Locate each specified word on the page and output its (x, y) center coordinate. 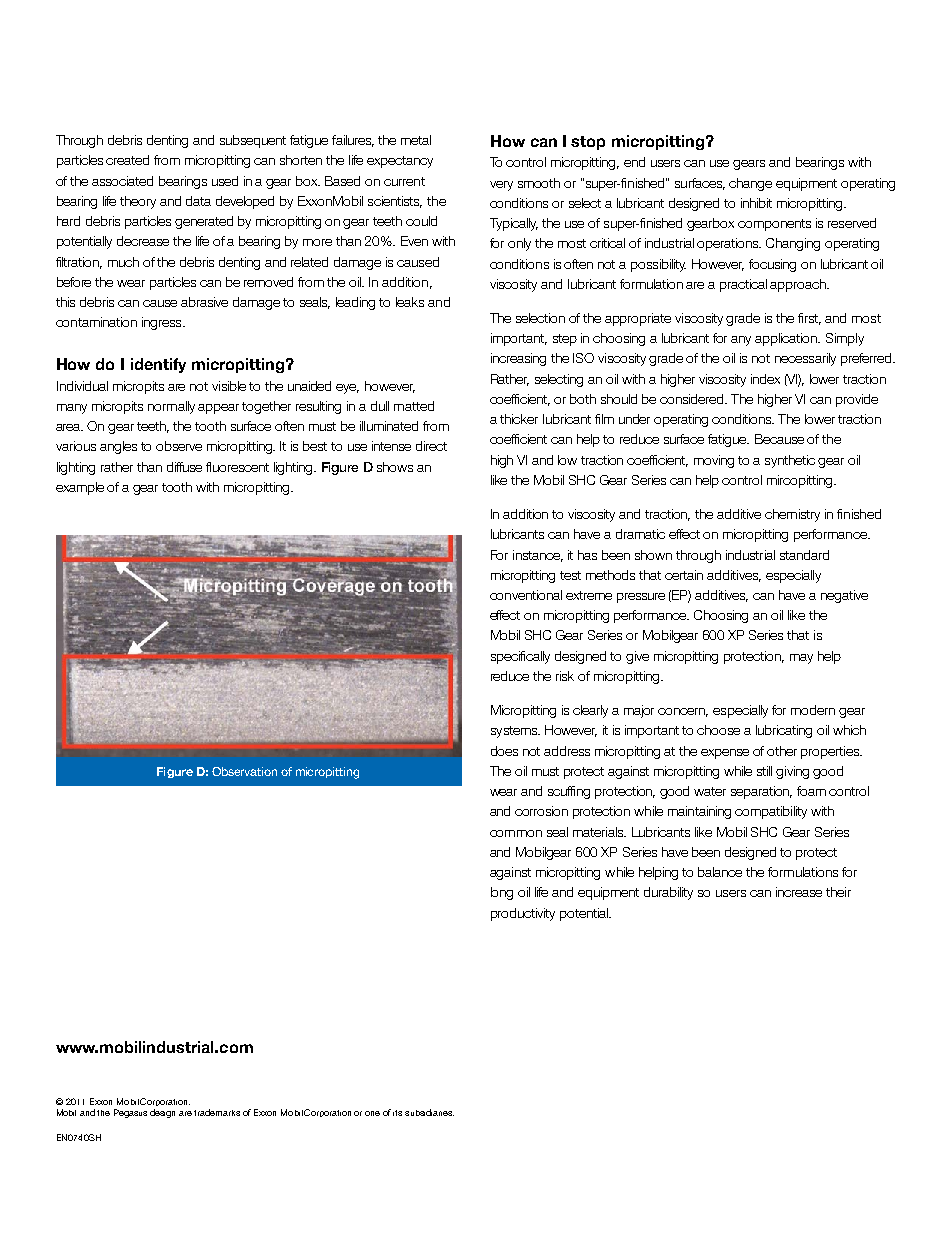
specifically (520, 657)
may (801, 659)
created (127, 160)
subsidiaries (429, 1112)
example (80, 488)
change (750, 184)
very (501, 186)
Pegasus (130, 1113)
